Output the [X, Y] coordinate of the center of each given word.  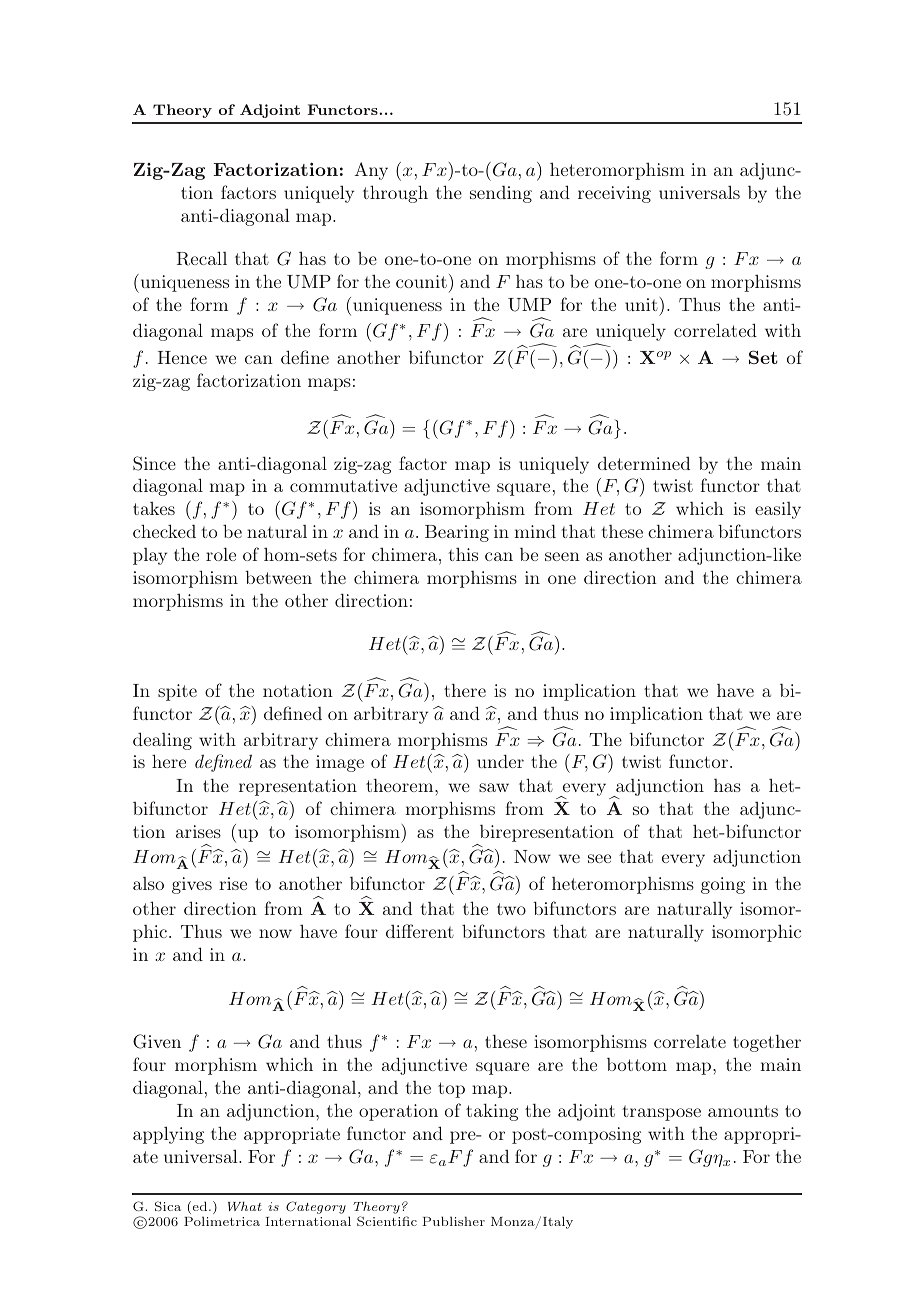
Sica [168, 1206]
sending [501, 194]
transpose [661, 1113]
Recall [202, 258]
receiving [614, 194]
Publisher [453, 1221]
